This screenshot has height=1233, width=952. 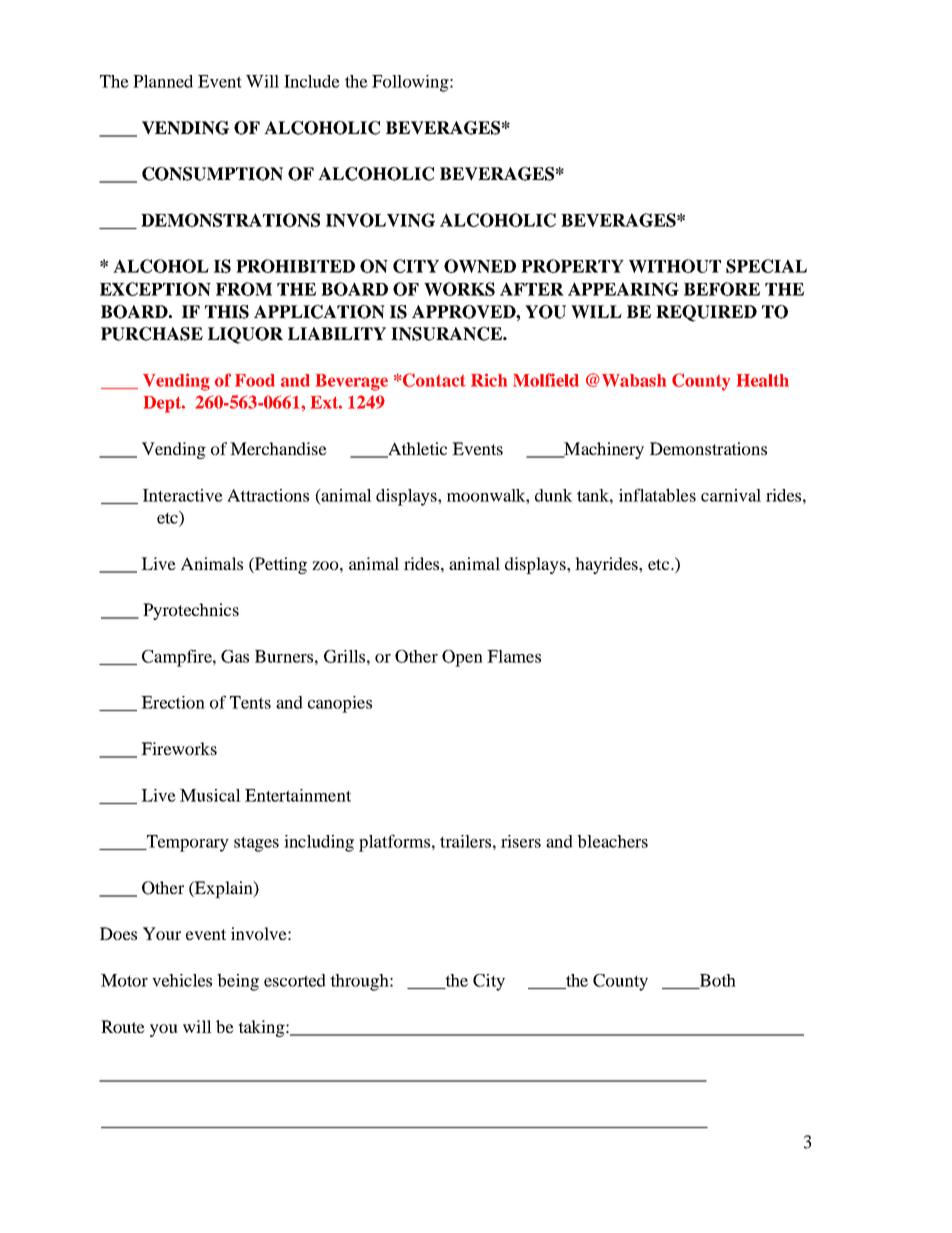 I want to click on WITHOUT, so click(x=675, y=266).
